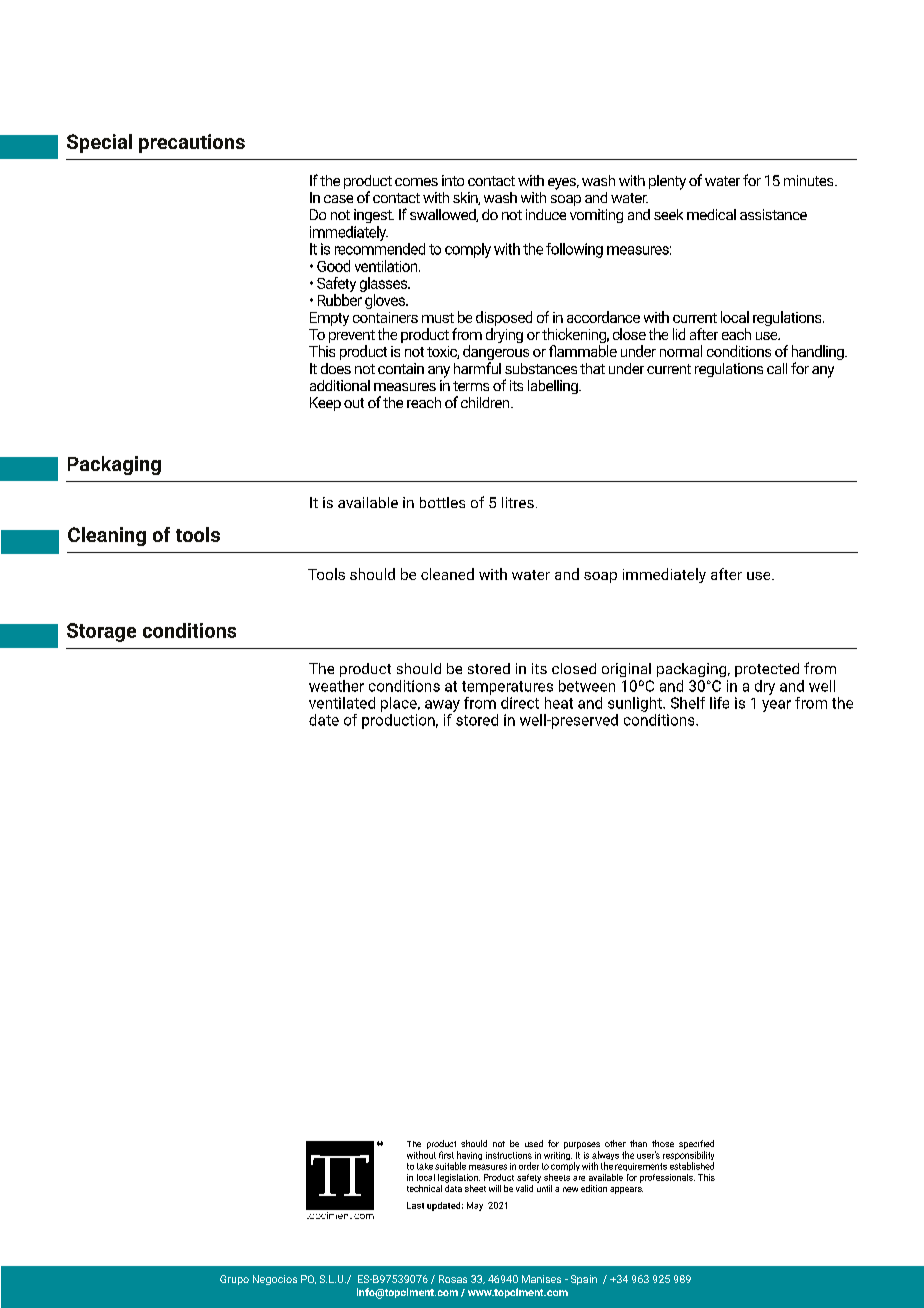 This page has width=924, height=1308. What do you see at coordinates (453, 180) in the page?
I see `into` at bounding box center [453, 180].
